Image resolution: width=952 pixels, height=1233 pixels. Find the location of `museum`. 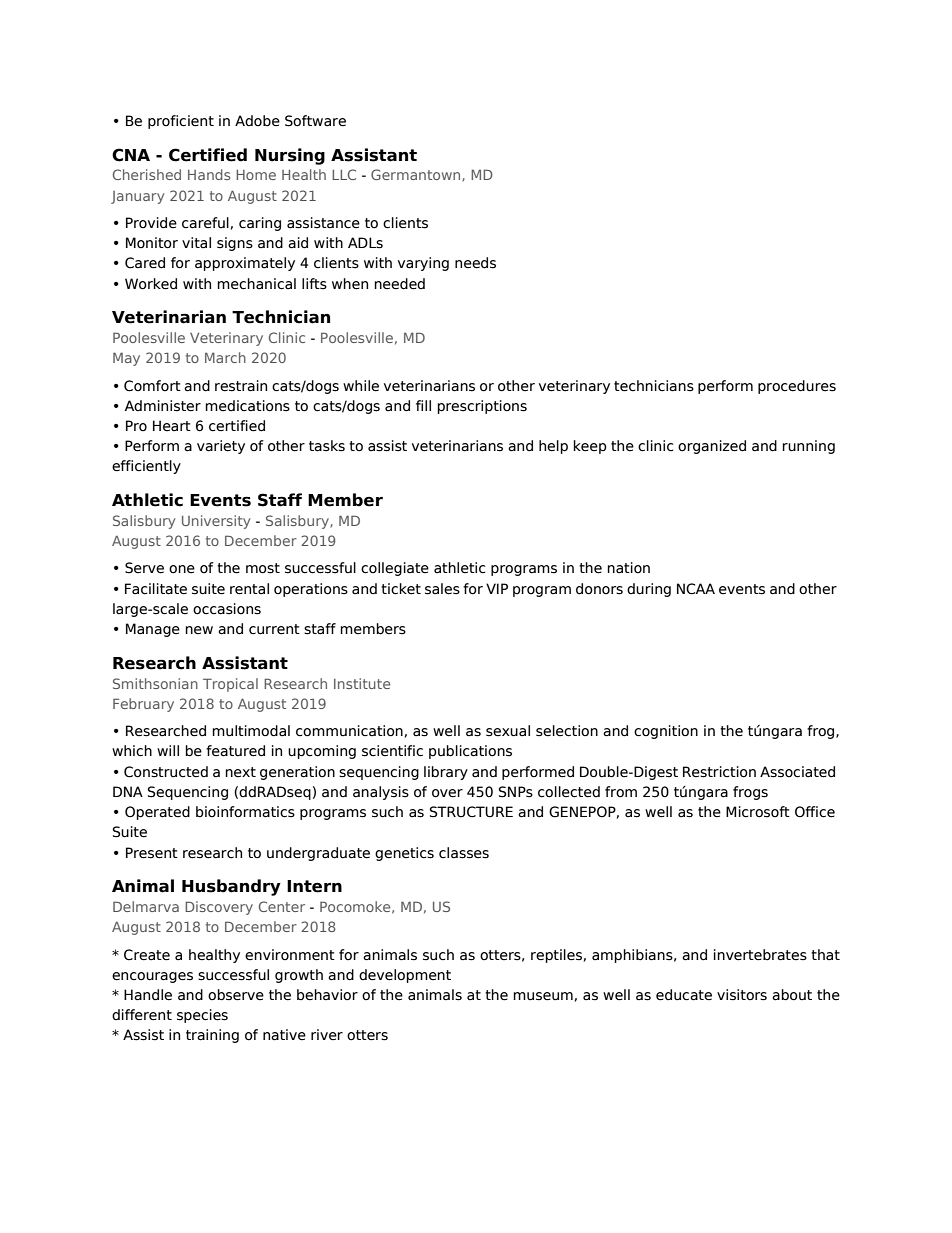

museum is located at coordinates (543, 996).
